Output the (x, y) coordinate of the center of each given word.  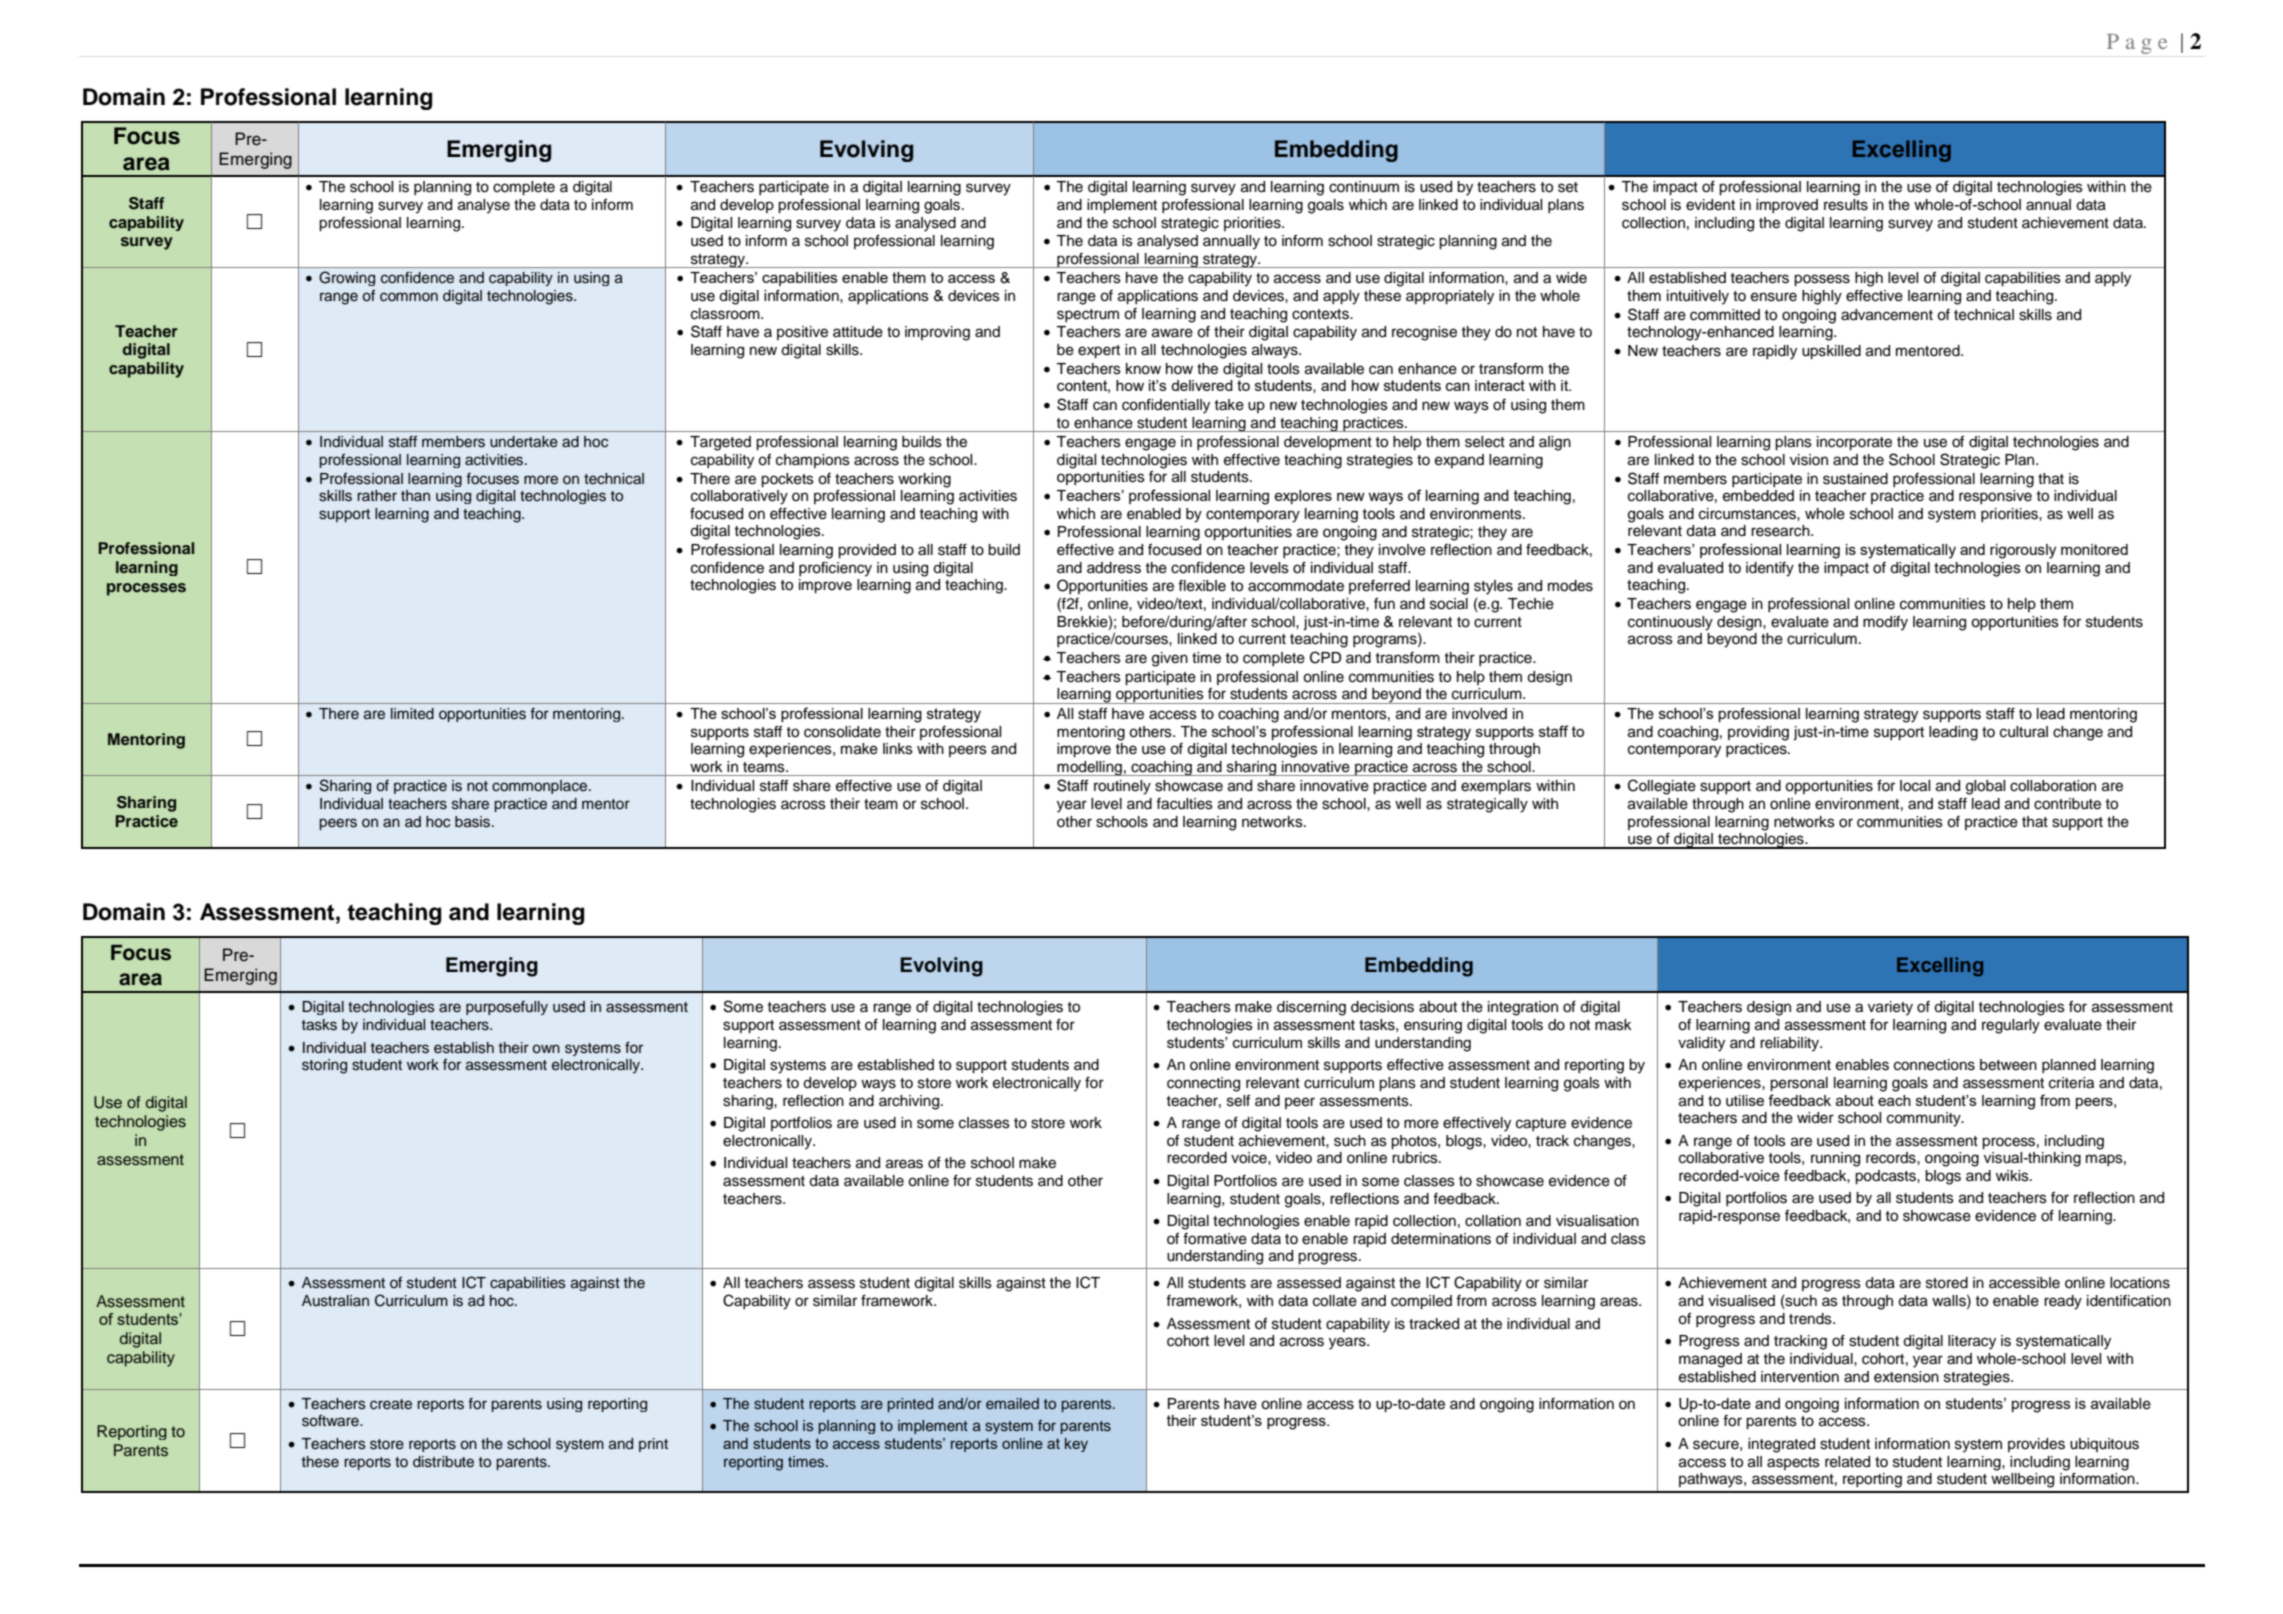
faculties (1184, 804)
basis (472, 822)
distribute (443, 1462)
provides (2036, 1445)
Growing (347, 278)
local (1915, 786)
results (1846, 205)
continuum (1364, 187)
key (1076, 1445)
